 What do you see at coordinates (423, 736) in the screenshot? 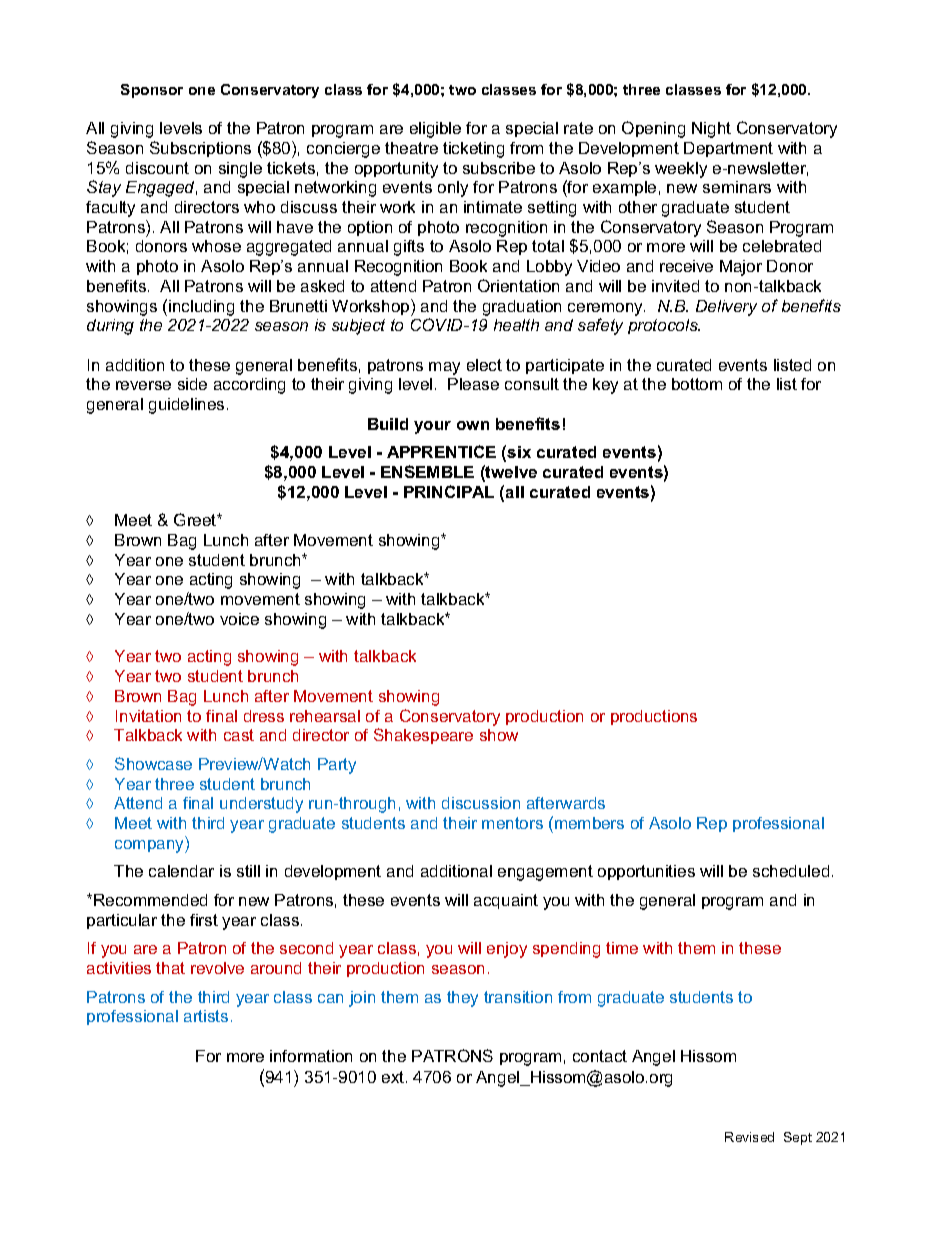
I see `Shakespeare` at bounding box center [423, 736].
